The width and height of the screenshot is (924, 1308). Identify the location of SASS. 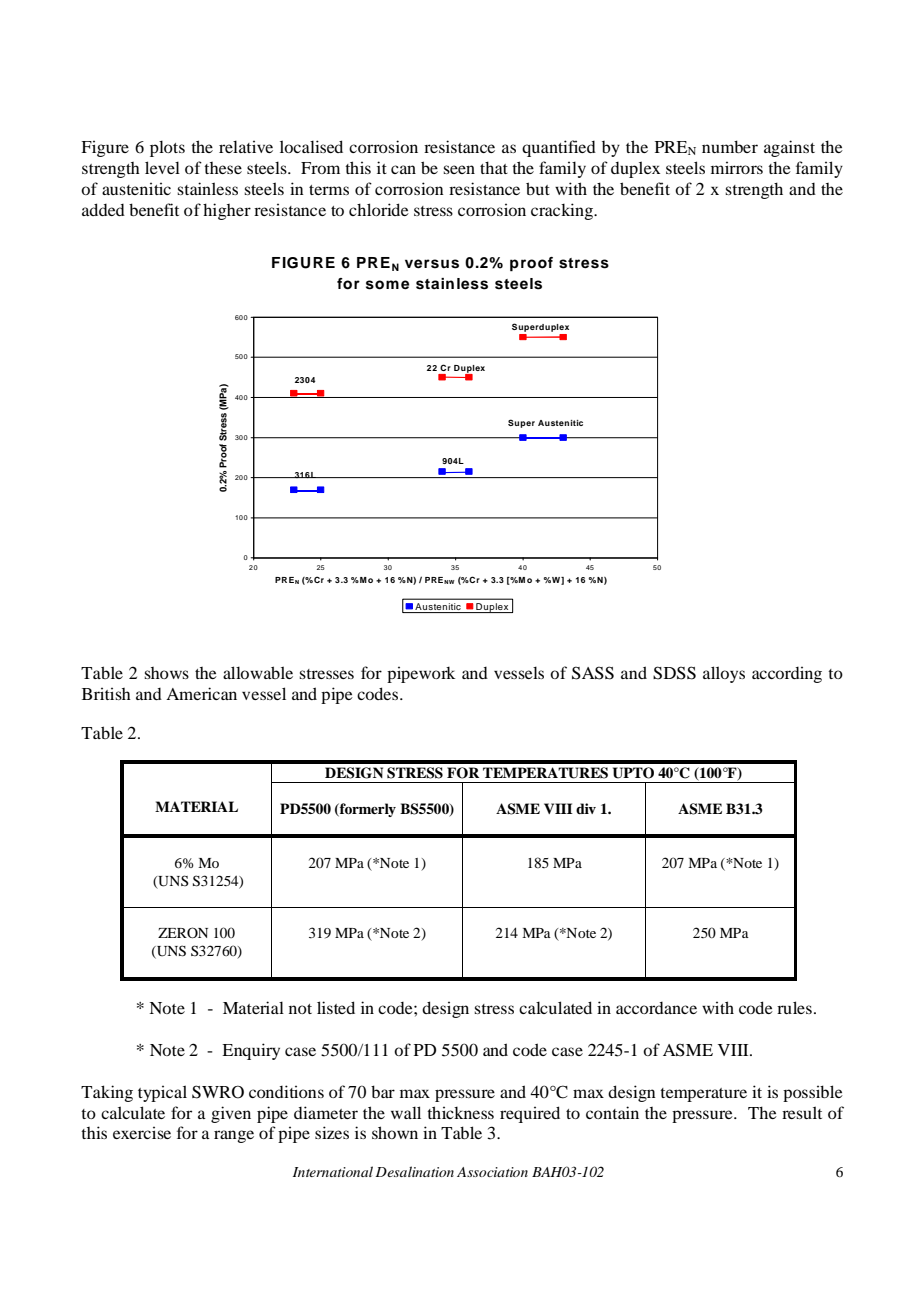
(593, 673).
